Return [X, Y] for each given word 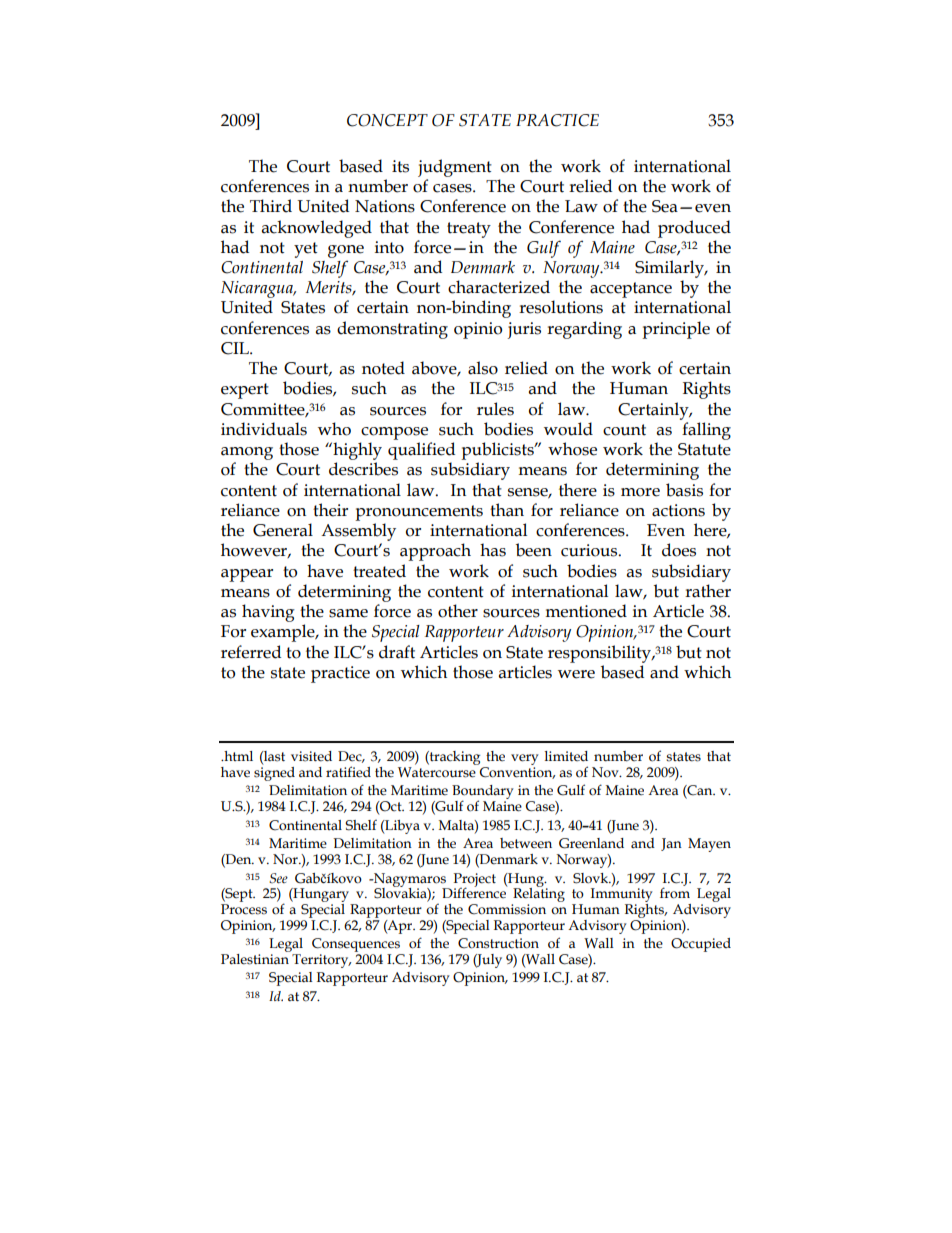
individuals [264, 429]
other [458, 611]
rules [495, 409]
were [576, 674]
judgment [455, 168]
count [624, 430]
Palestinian [256, 958]
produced [694, 229]
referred [251, 652]
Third [271, 206]
